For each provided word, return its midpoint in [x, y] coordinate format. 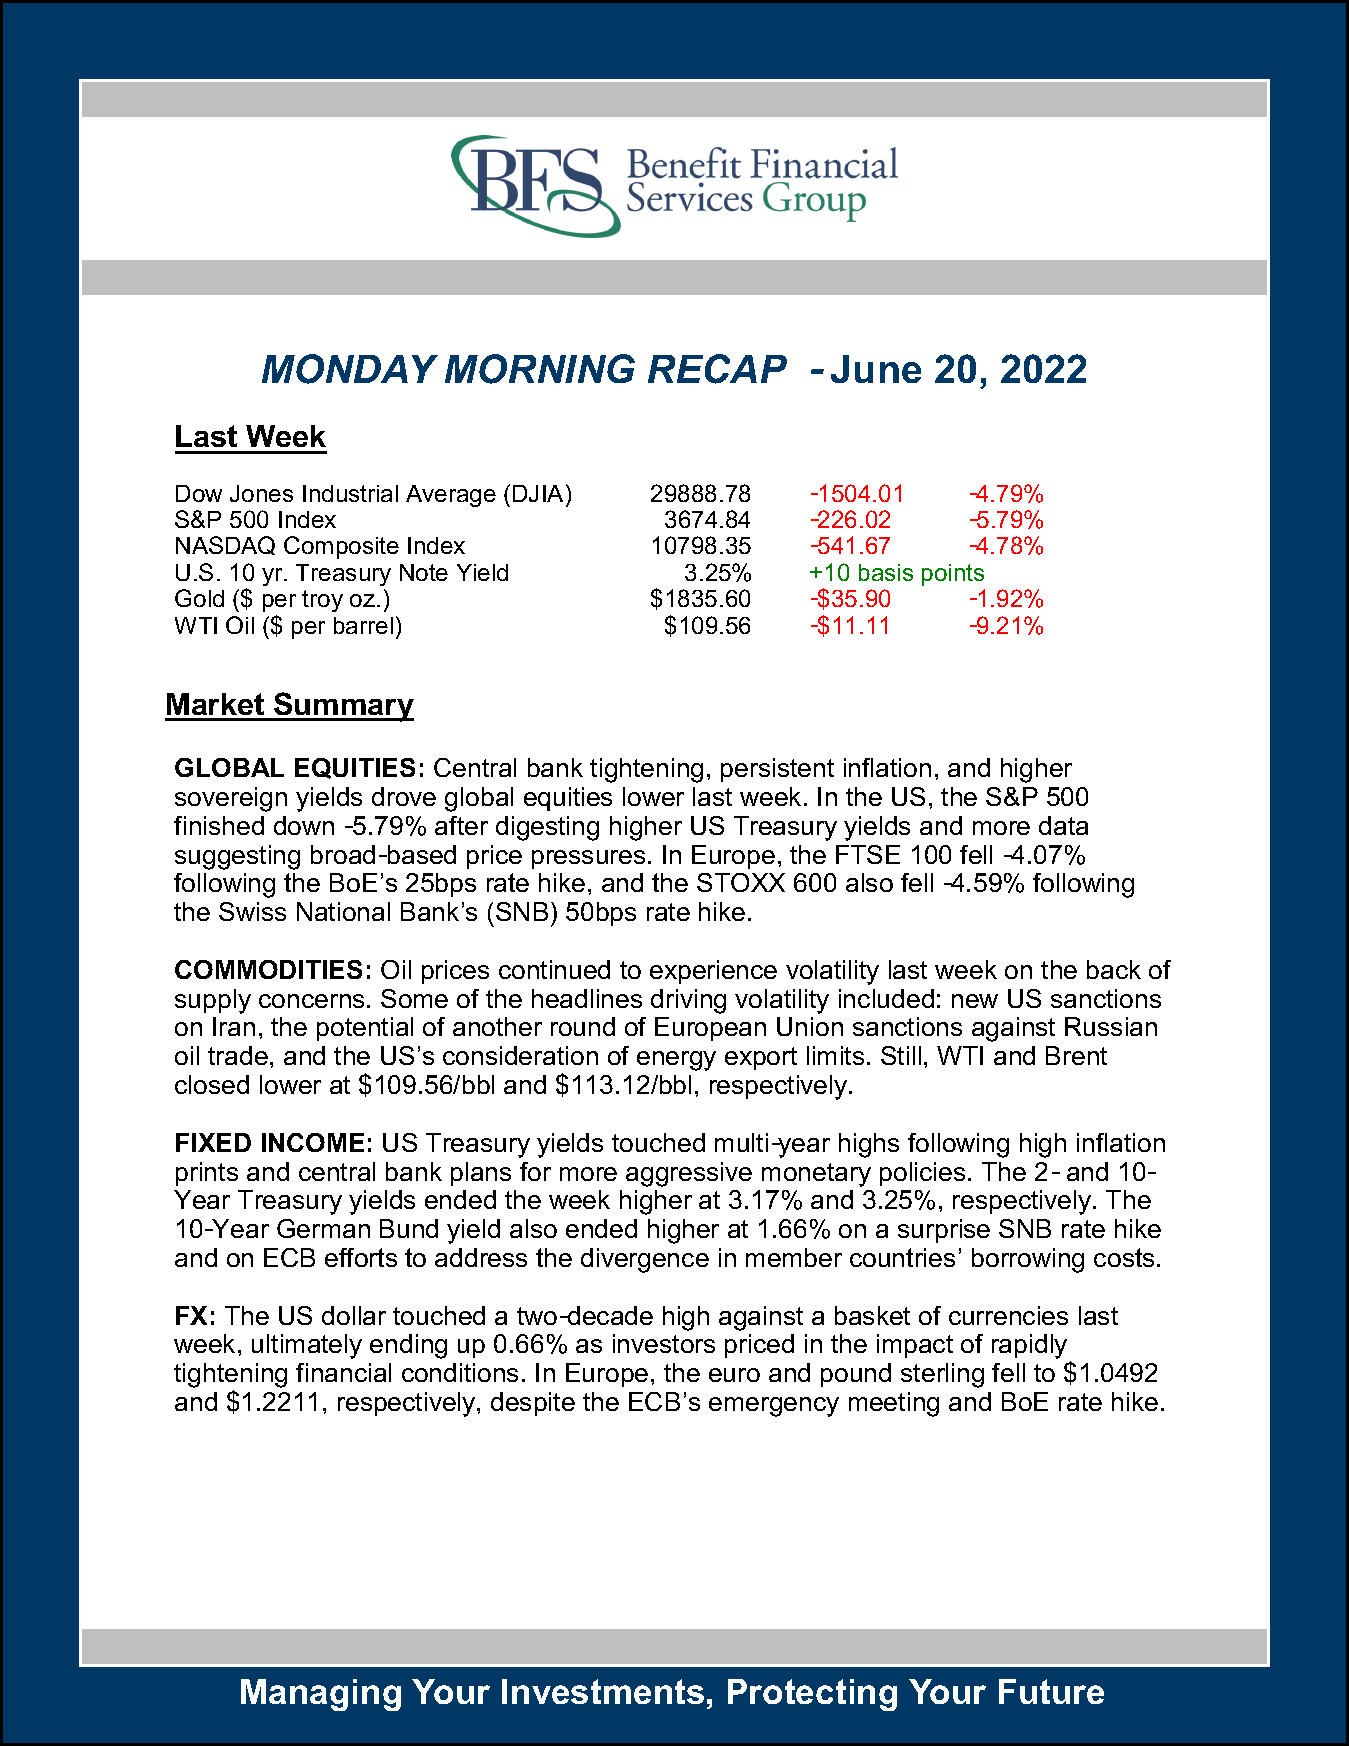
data [1063, 825]
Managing [321, 1695]
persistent [777, 770]
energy [676, 1061]
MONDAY [350, 369]
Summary [343, 707]
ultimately [307, 1346]
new [975, 1001]
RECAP [717, 369]
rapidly [1029, 1346]
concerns [311, 1001]
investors [664, 1343]
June [876, 369]
